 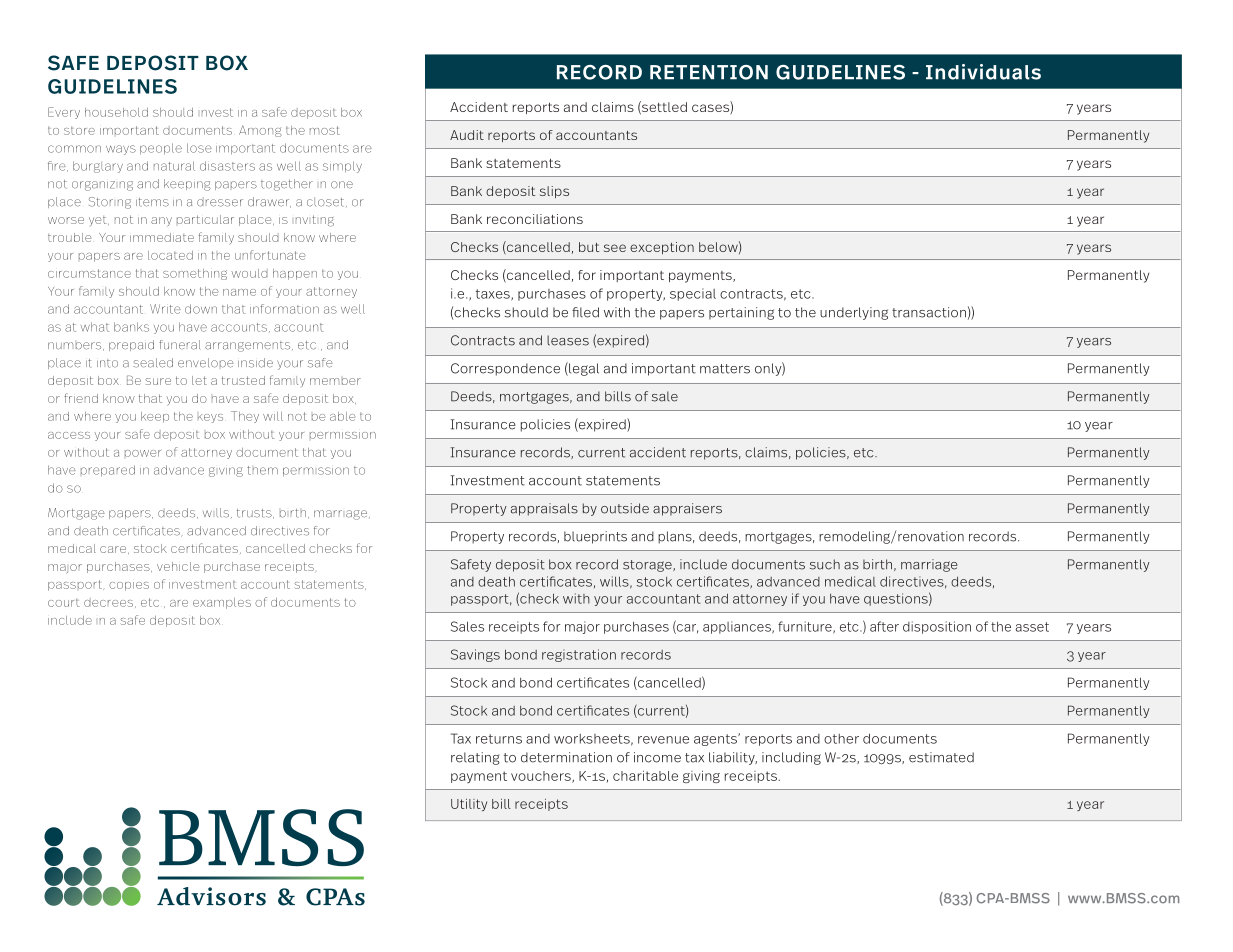 I want to click on household, so click(x=116, y=112).
